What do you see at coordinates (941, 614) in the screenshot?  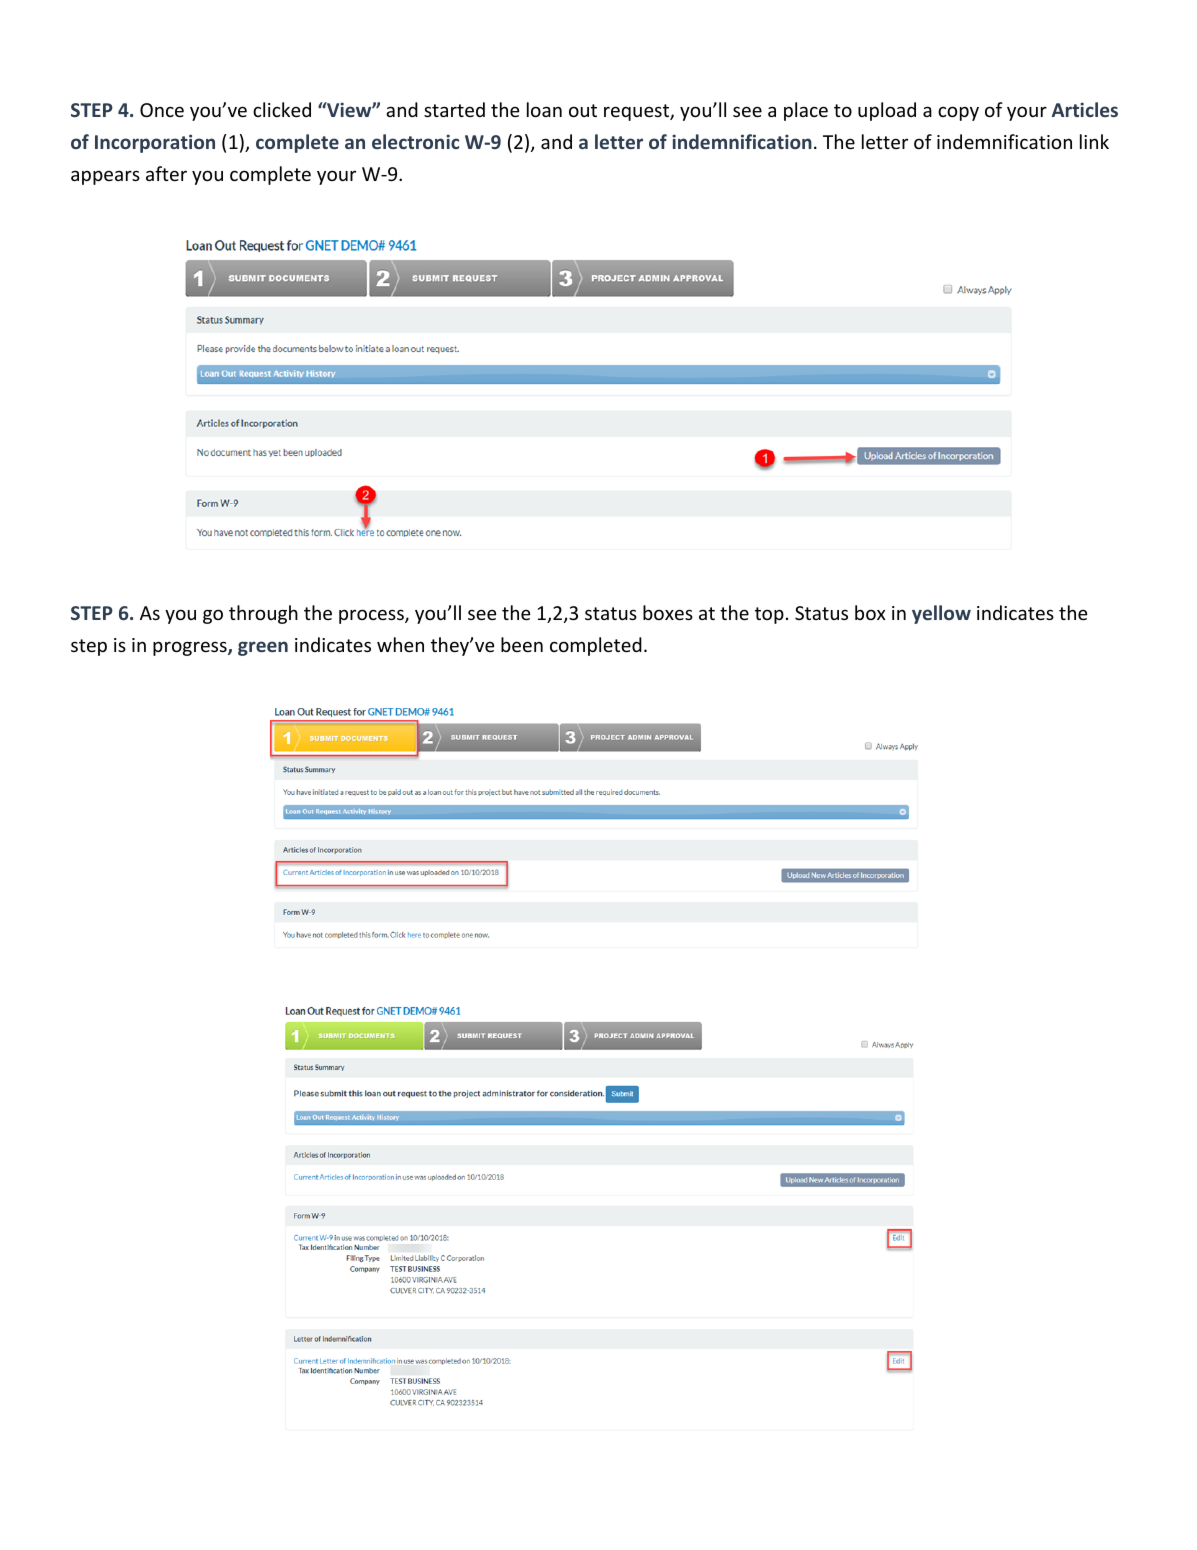 I see `yellow` at bounding box center [941, 614].
